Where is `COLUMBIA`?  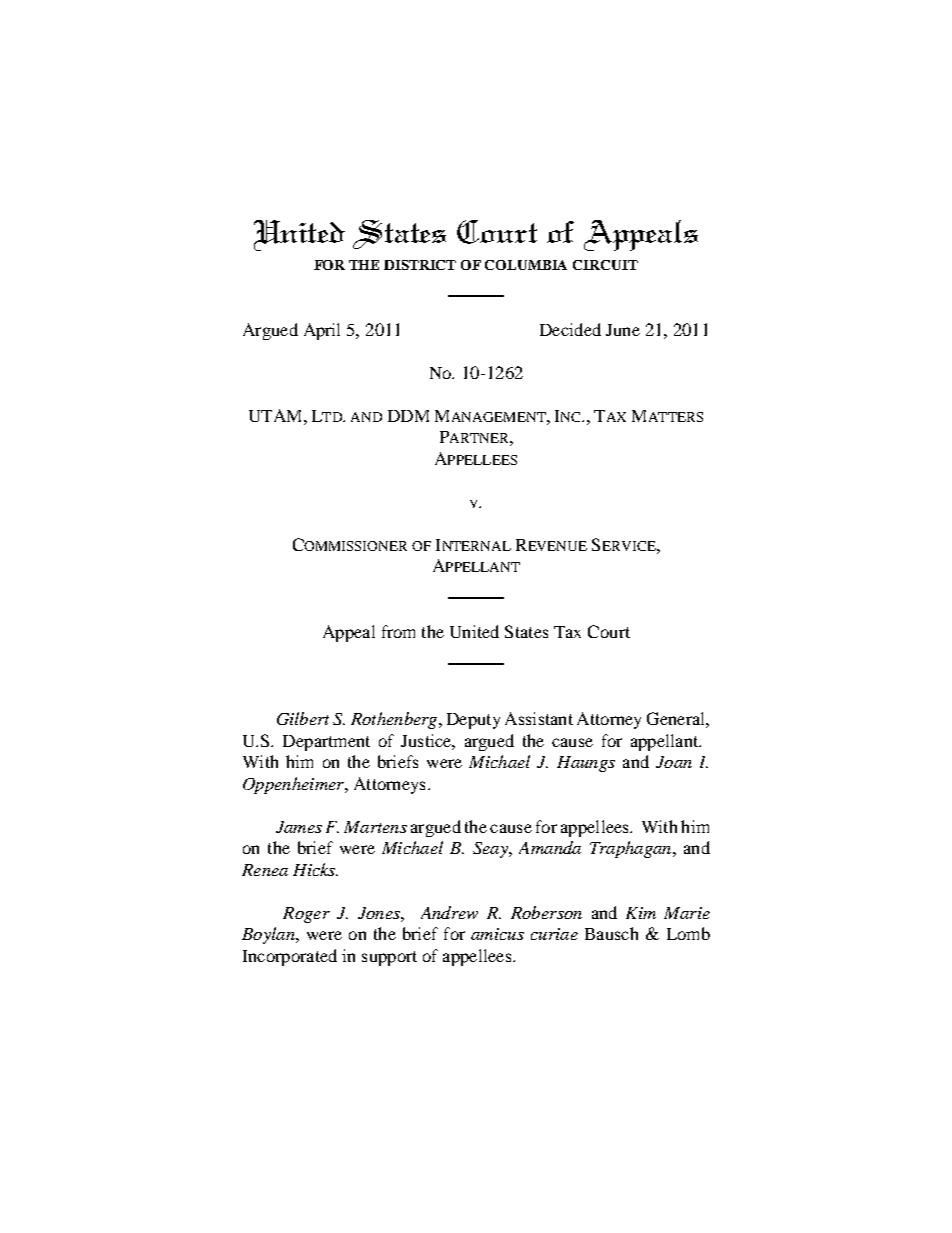 COLUMBIA is located at coordinates (526, 265).
